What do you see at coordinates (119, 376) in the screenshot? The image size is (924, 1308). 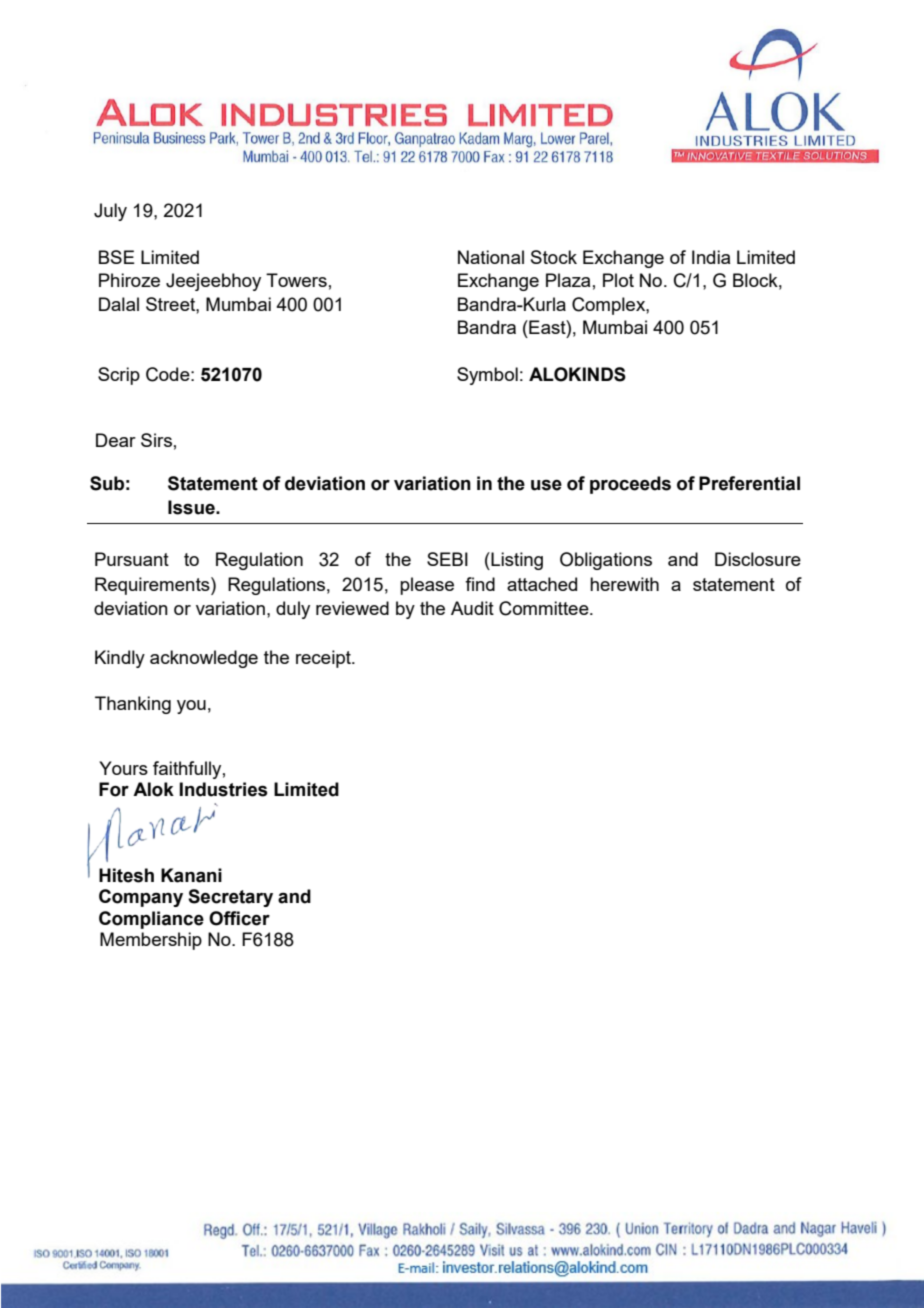 I see `Scrip` at bounding box center [119, 376].
